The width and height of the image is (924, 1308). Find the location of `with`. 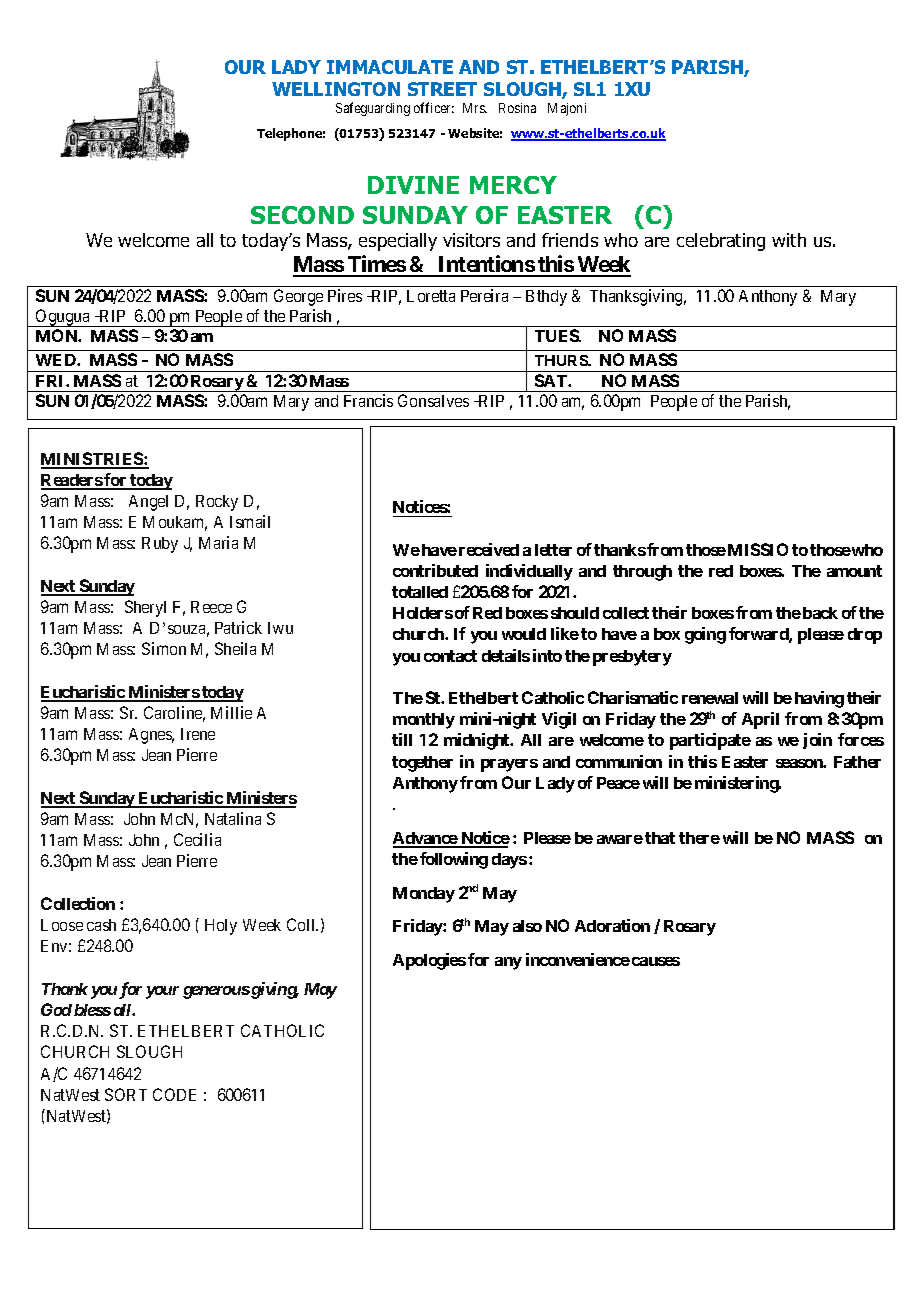

with is located at coordinates (789, 240).
